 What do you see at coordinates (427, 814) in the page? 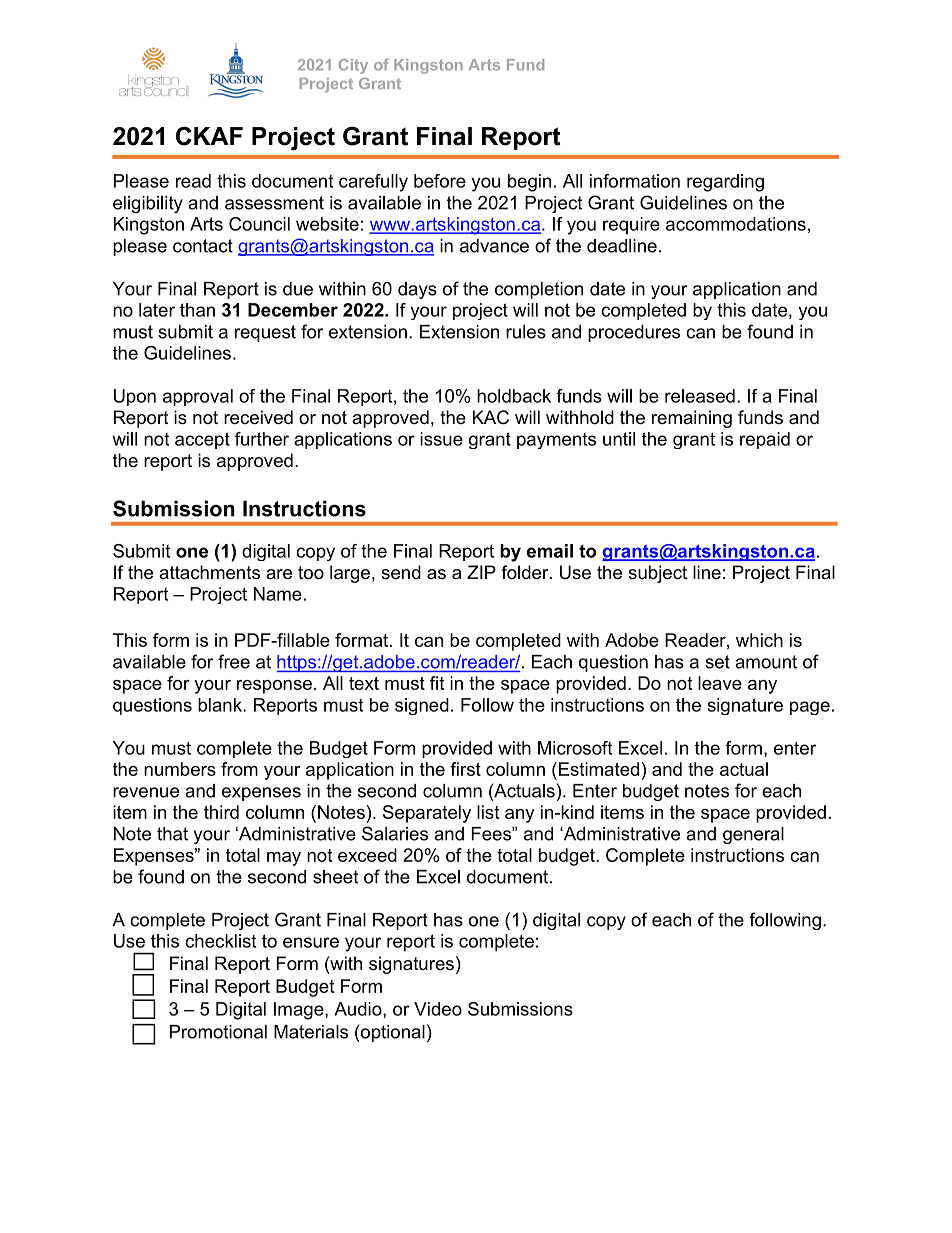
I see `Separately` at bounding box center [427, 814].
